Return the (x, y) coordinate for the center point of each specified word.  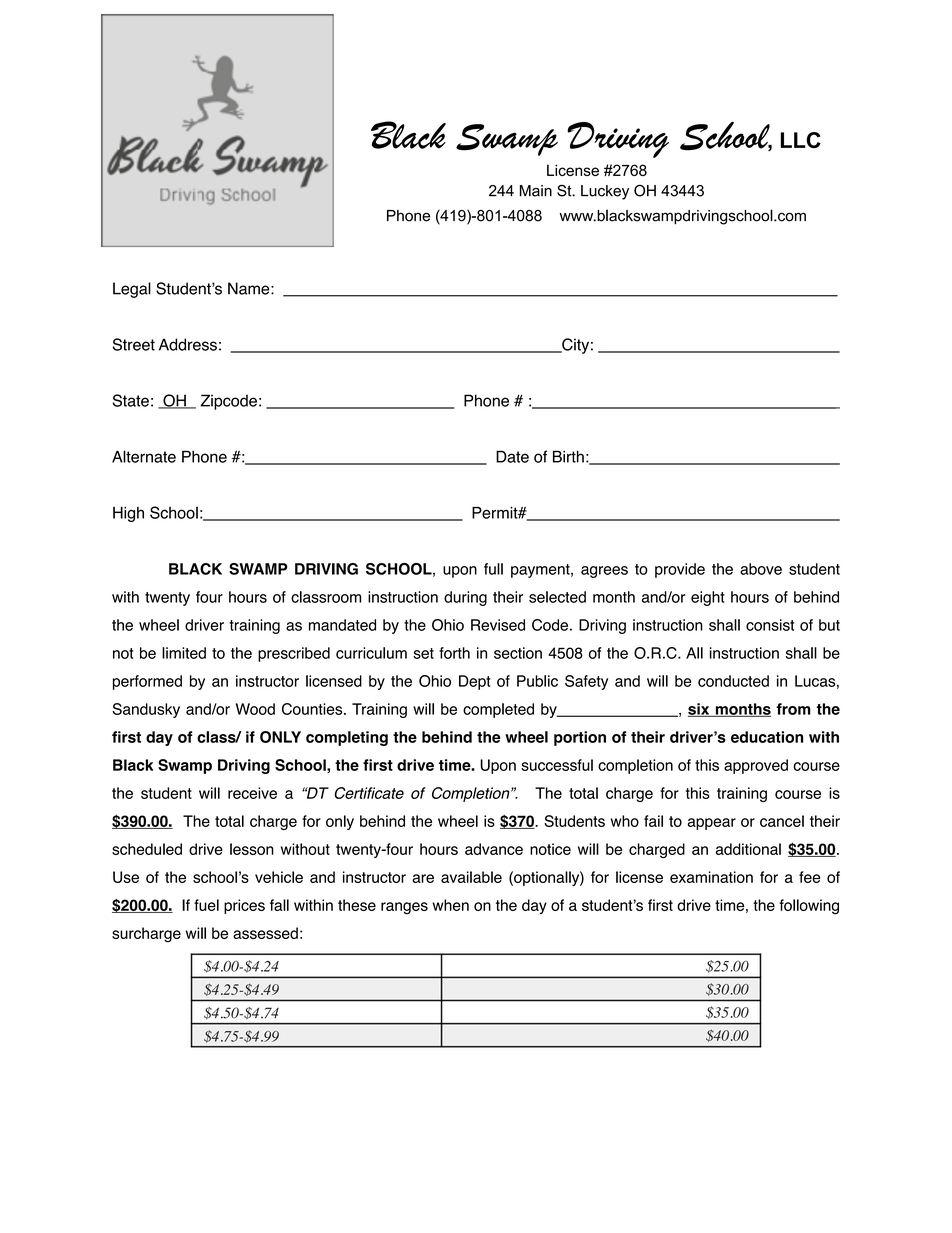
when (450, 905)
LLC (801, 140)
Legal (132, 290)
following (809, 907)
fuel (206, 905)
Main (536, 191)
